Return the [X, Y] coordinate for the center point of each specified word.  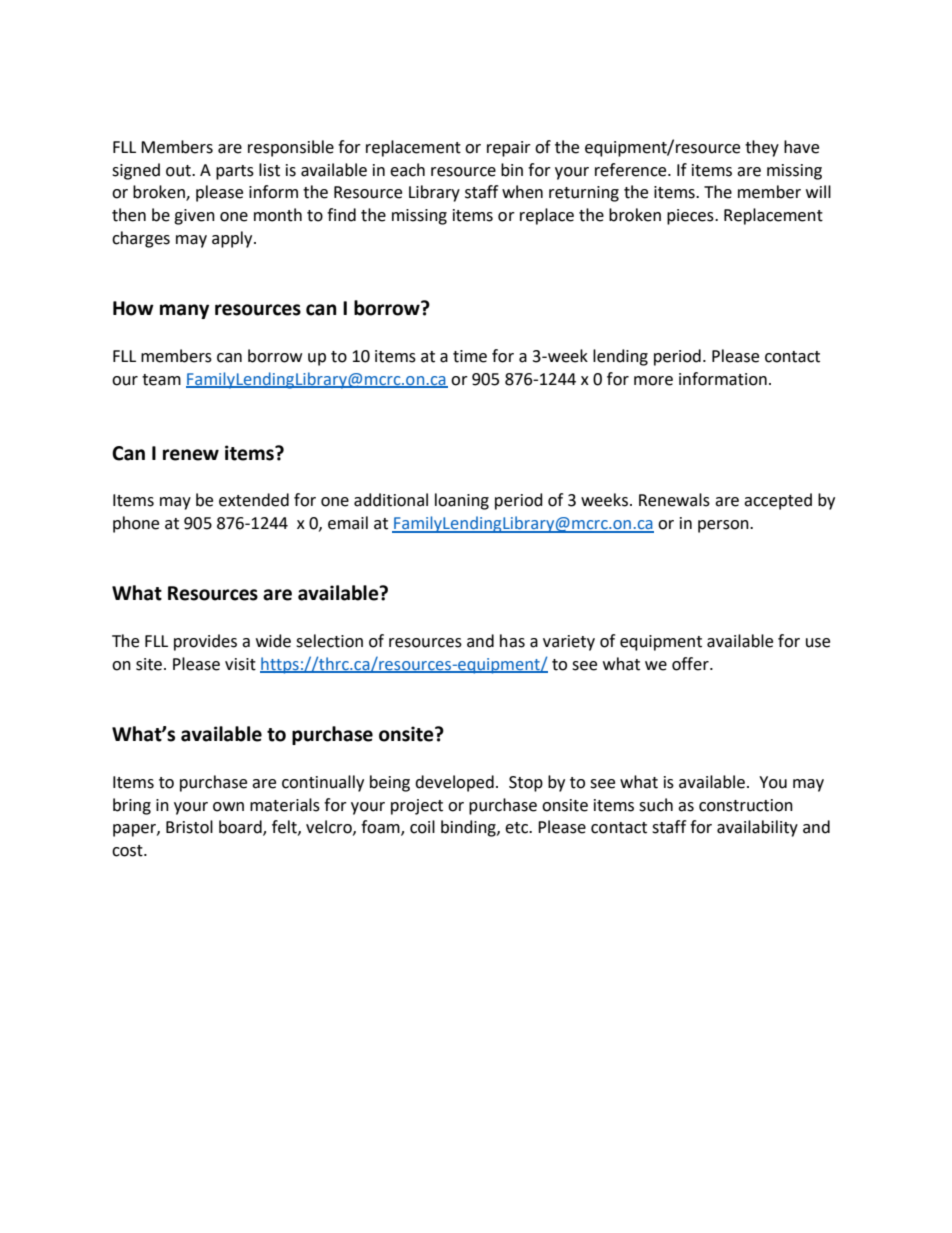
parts [235, 172]
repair [509, 149]
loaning [462, 501]
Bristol [189, 827]
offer [691, 664]
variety [569, 643]
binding [469, 828]
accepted [778, 501]
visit [240, 664]
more [653, 381]
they [762, 148]
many [184, 311]
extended [254, 500]
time [470, 356]
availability [757, 828]
